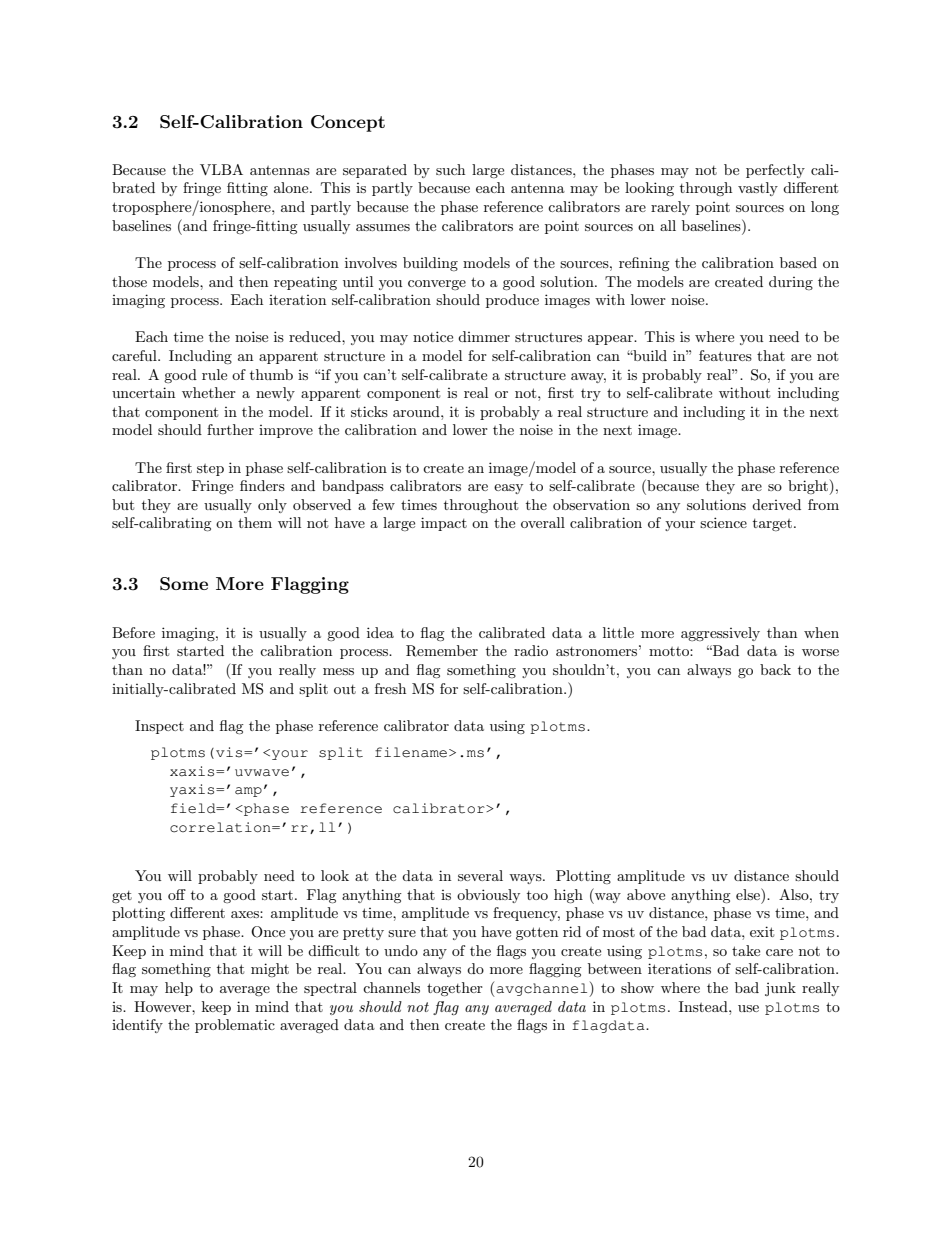 The image size is (952, 1233). Describe the element at coordinates (704, 1006) in the screenshot. I see `Instead` at that location.
